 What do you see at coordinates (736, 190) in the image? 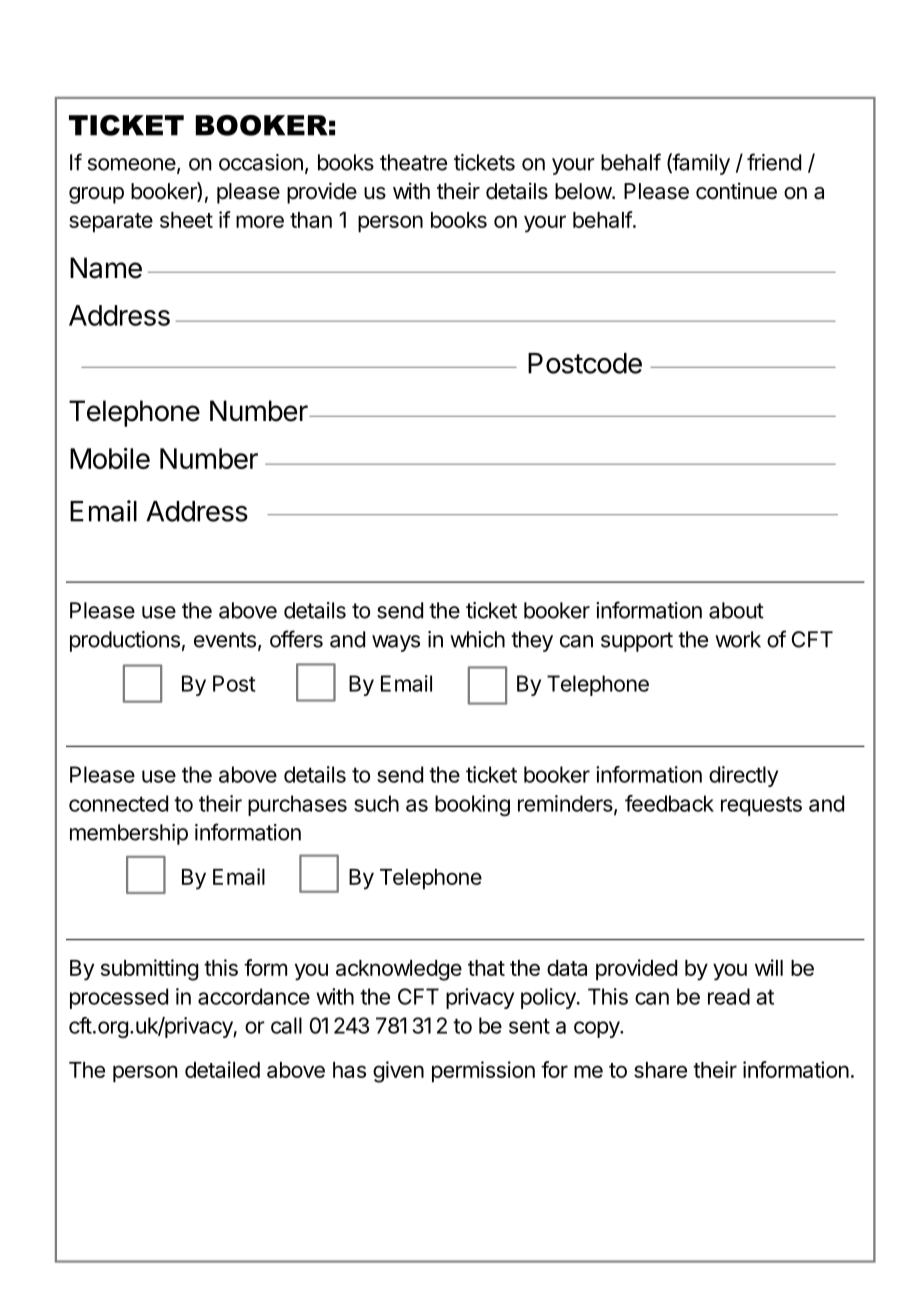
I see `continue` at bounding box center [736, 190].
